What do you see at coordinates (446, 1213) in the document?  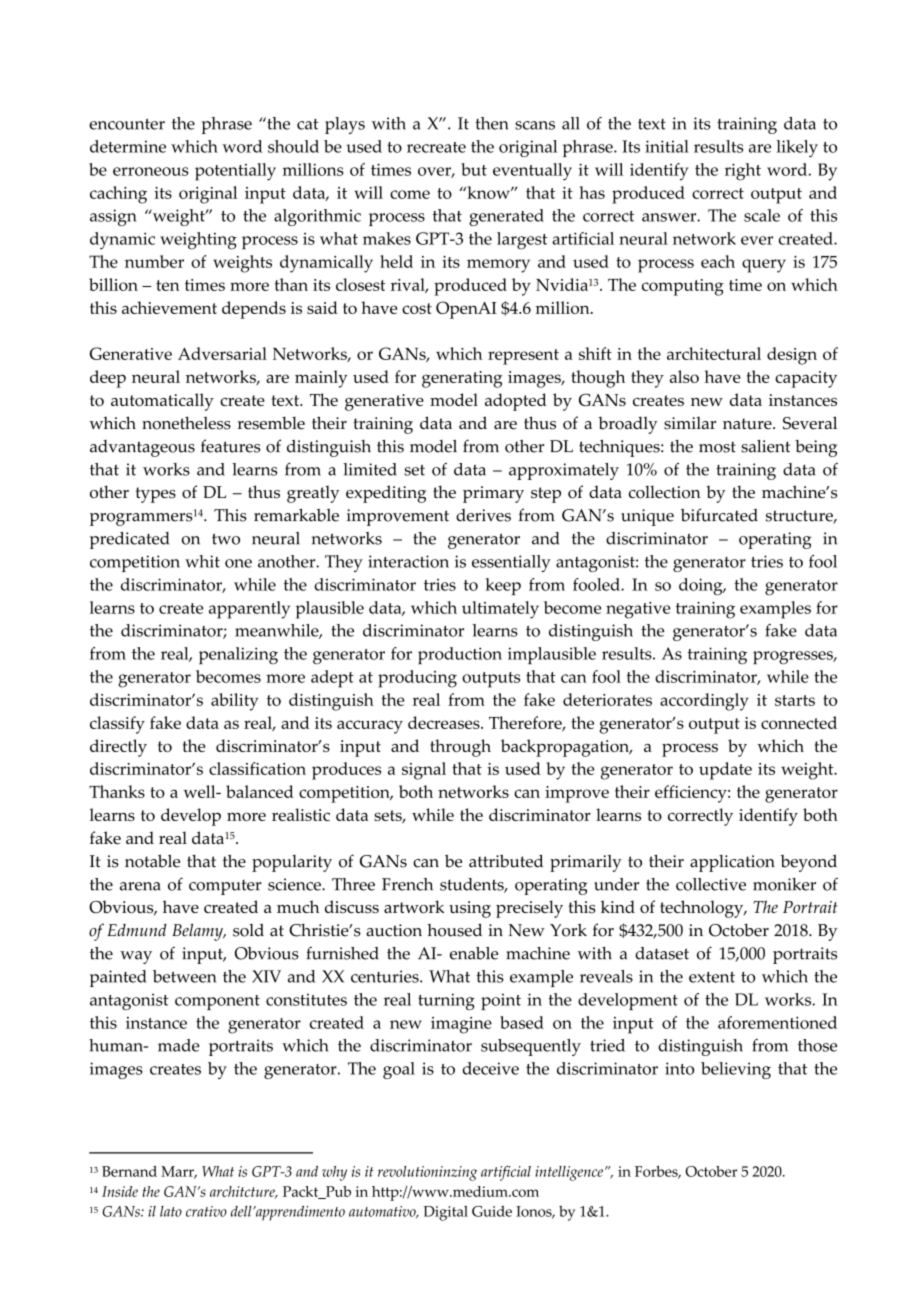 I see `Digital` at bounding box center [446, 1213].
